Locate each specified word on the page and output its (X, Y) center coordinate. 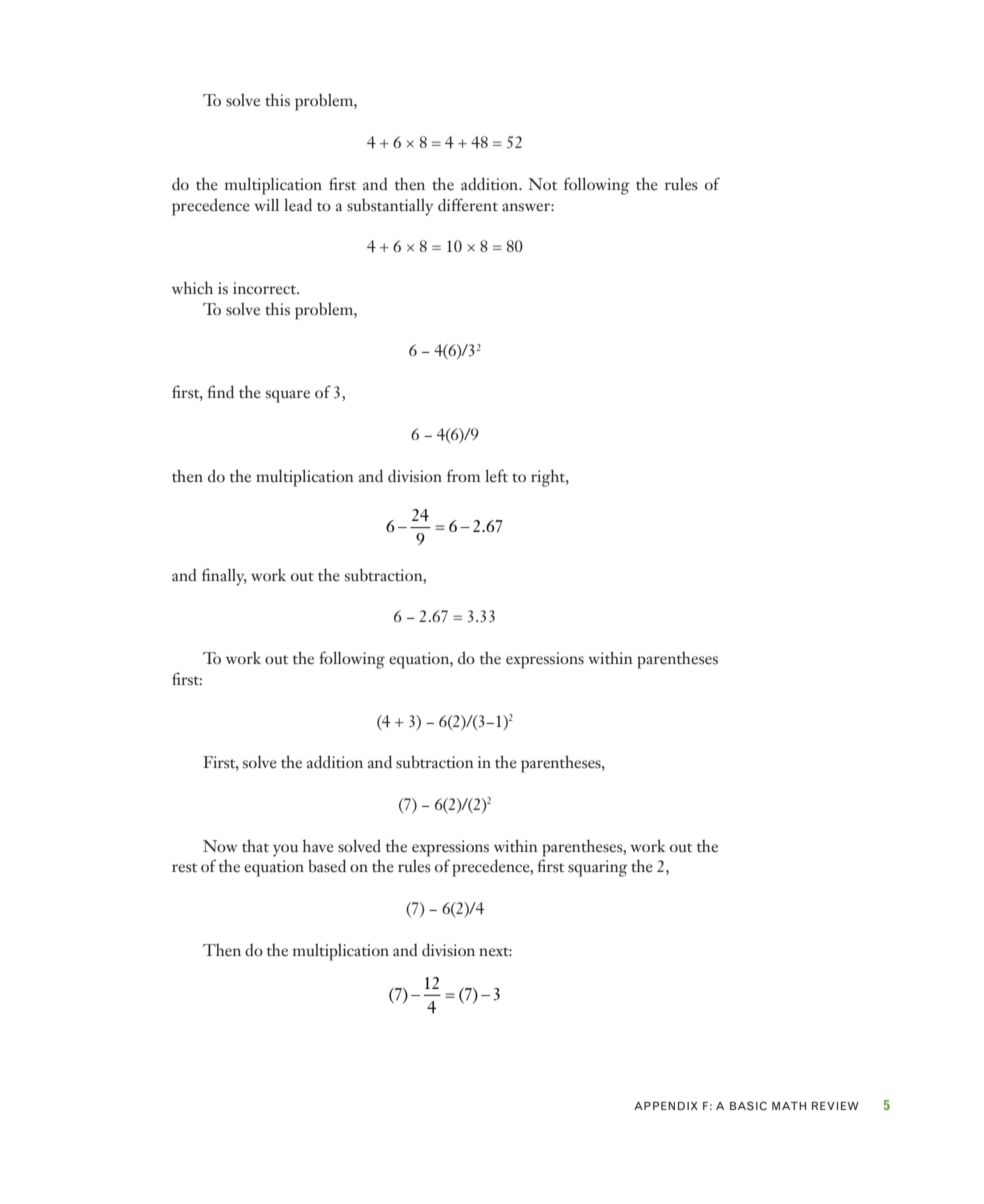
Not (542, 184)
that (255, 845)
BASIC (748, 1106)
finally (224, 577)
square (288, 396)
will (266, 204)
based (327, 866)
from (464, 475)
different (468, 205)
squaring (598, 868)
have (318, 846)
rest (184, 868)
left (496, 476)
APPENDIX (666, 1106)
